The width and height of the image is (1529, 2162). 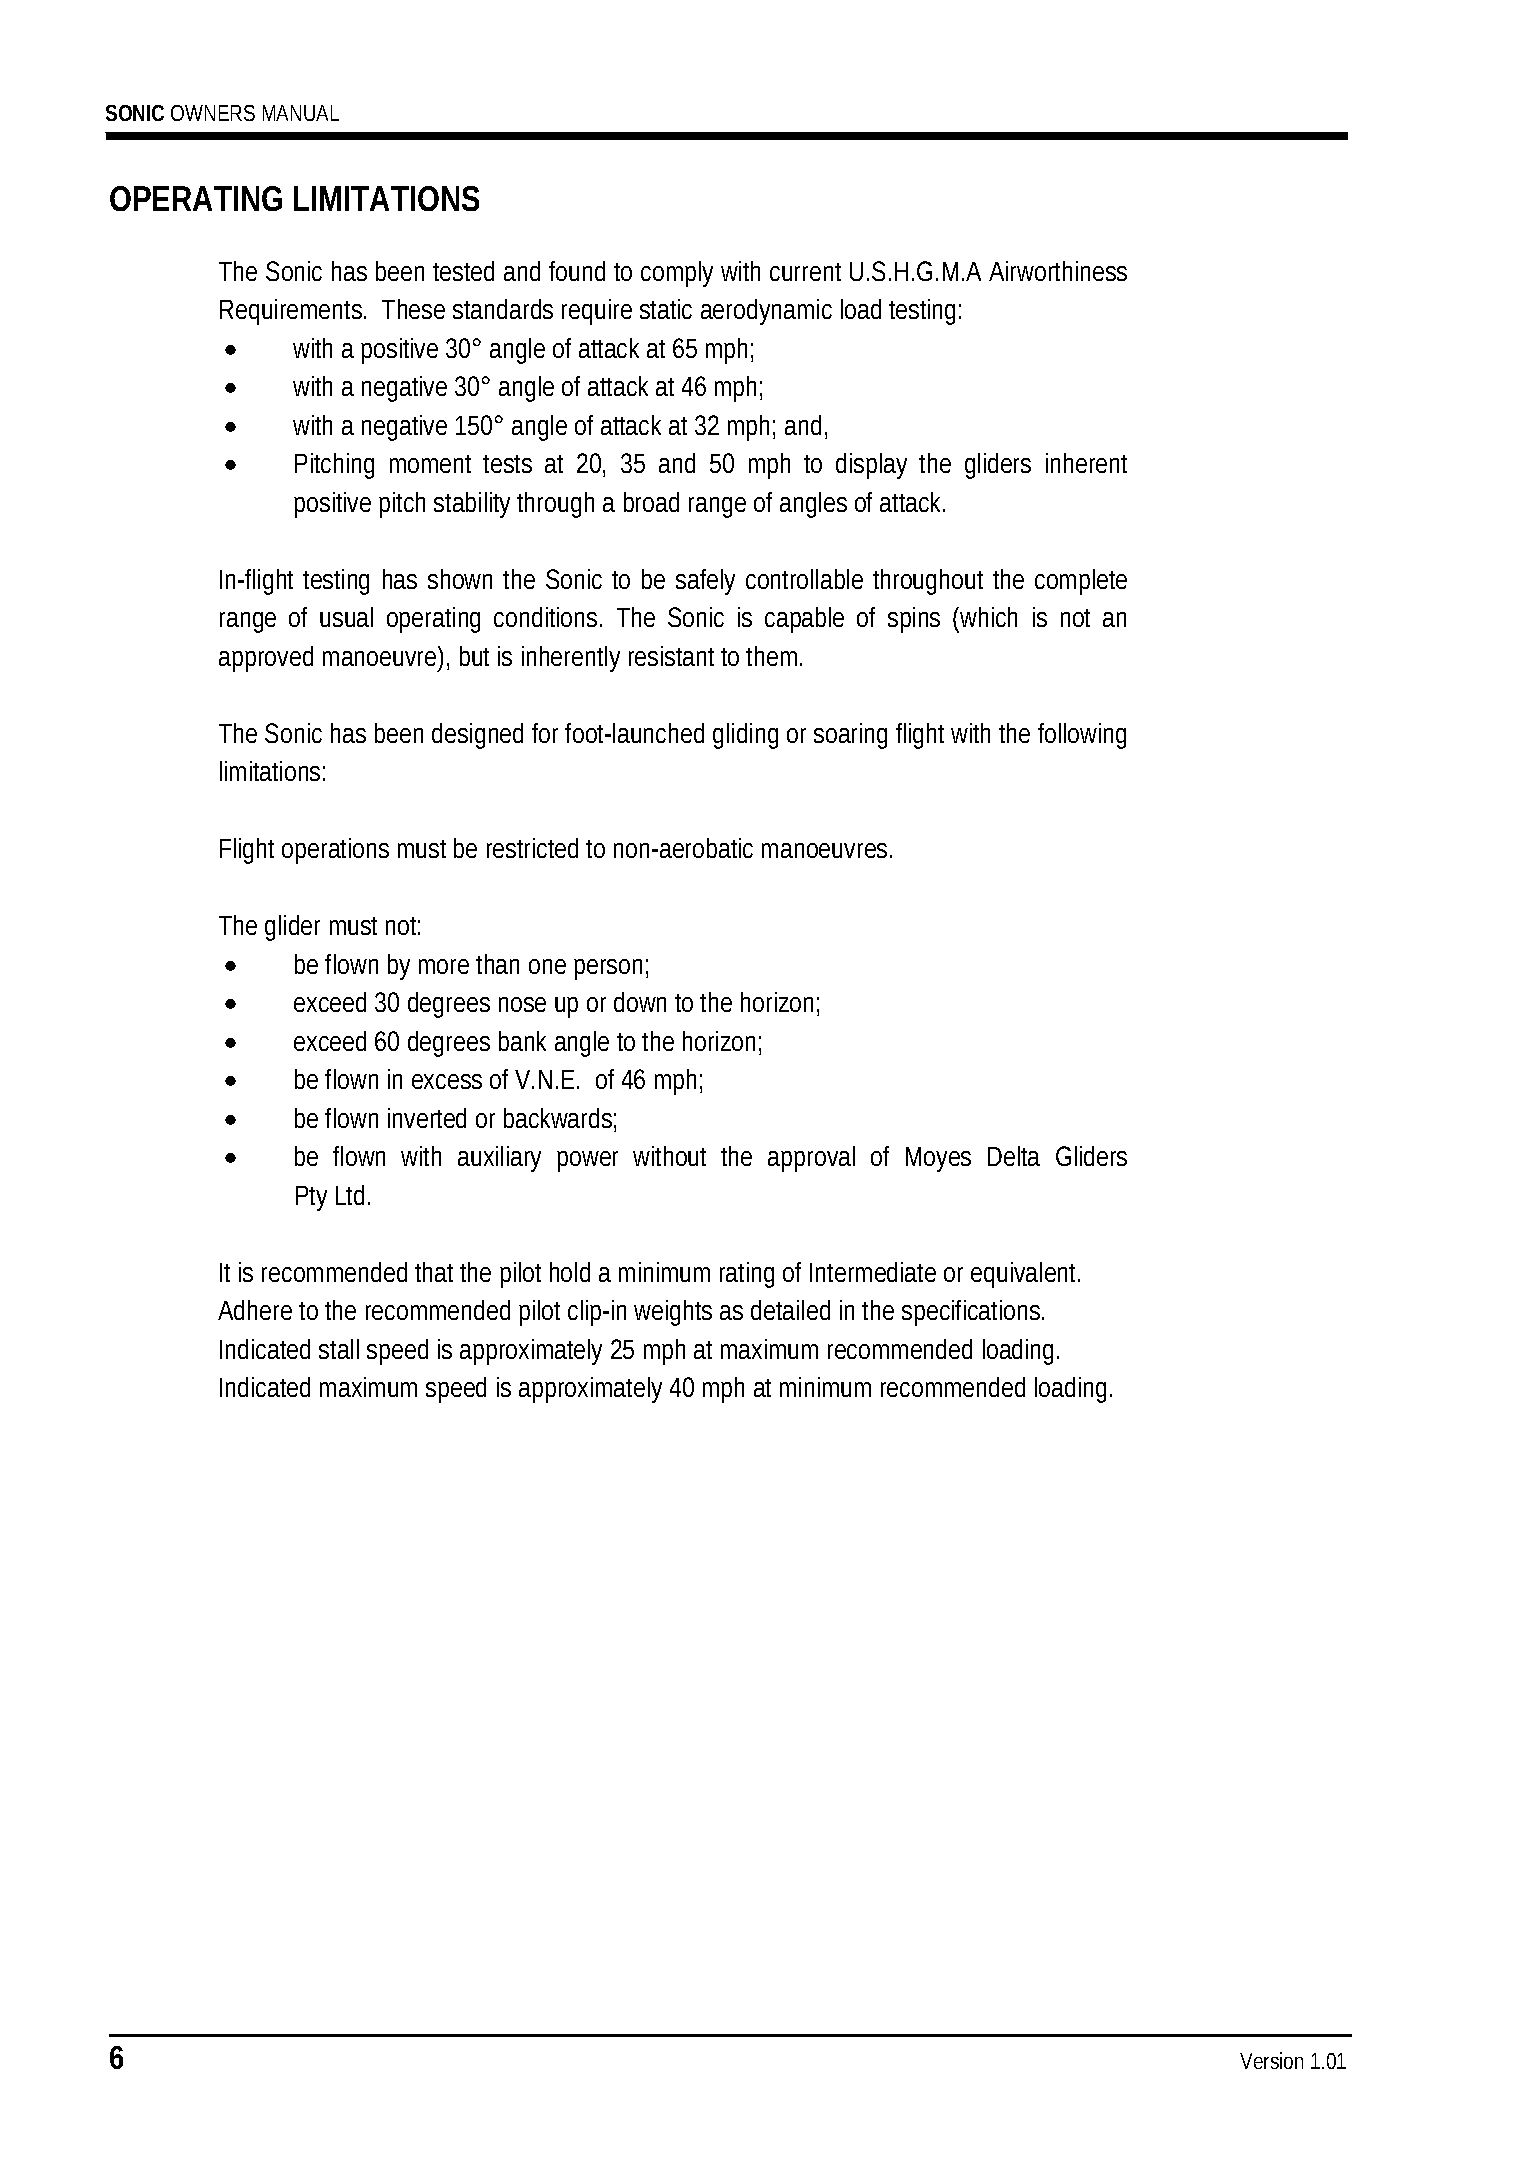 I want to click on MANUAL, so click(x=301, y=113).
